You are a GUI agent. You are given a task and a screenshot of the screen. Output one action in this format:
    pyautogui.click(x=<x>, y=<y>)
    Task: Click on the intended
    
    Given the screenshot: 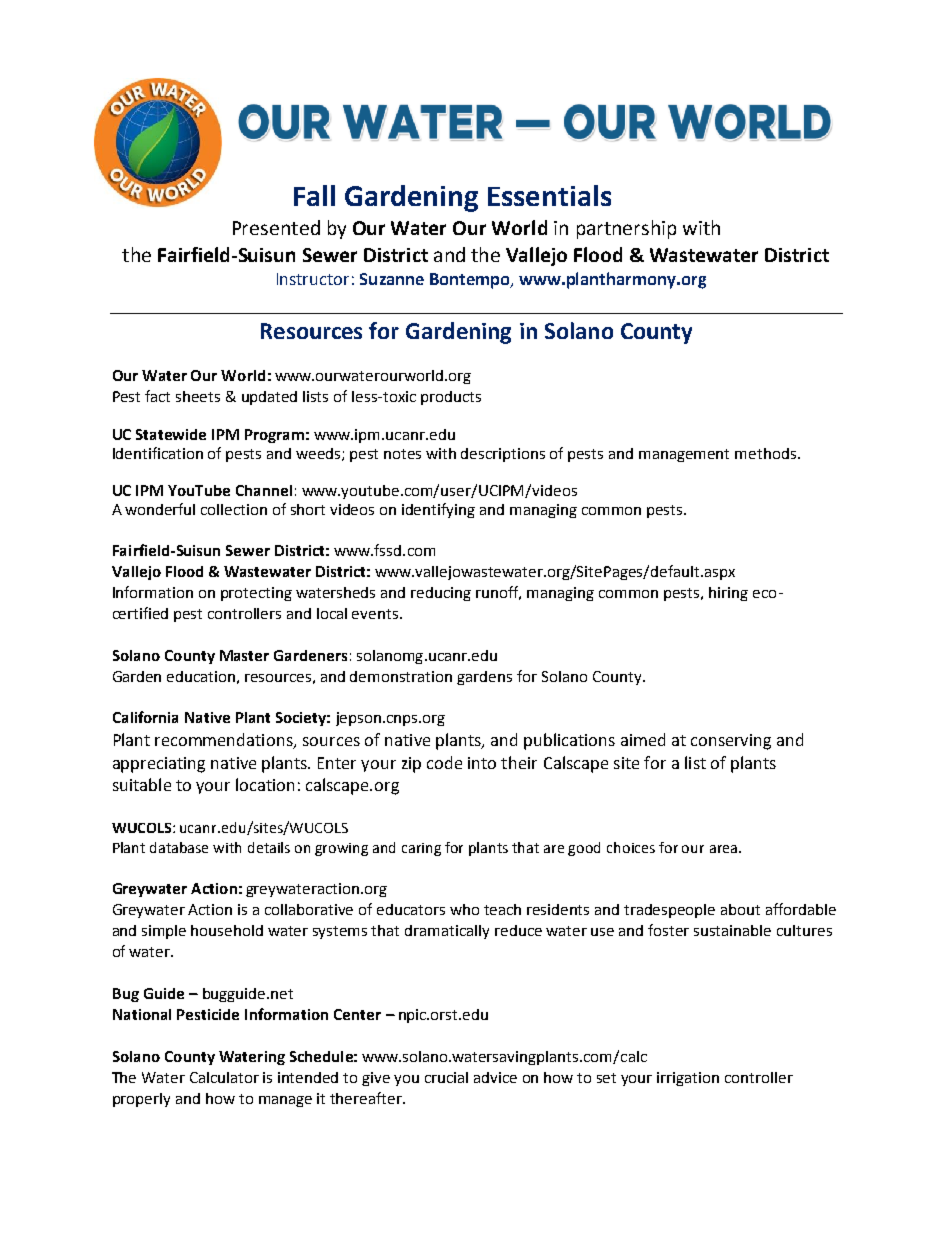 What is the action you would take?
    pyautogui.click(x=308, y=1077)
